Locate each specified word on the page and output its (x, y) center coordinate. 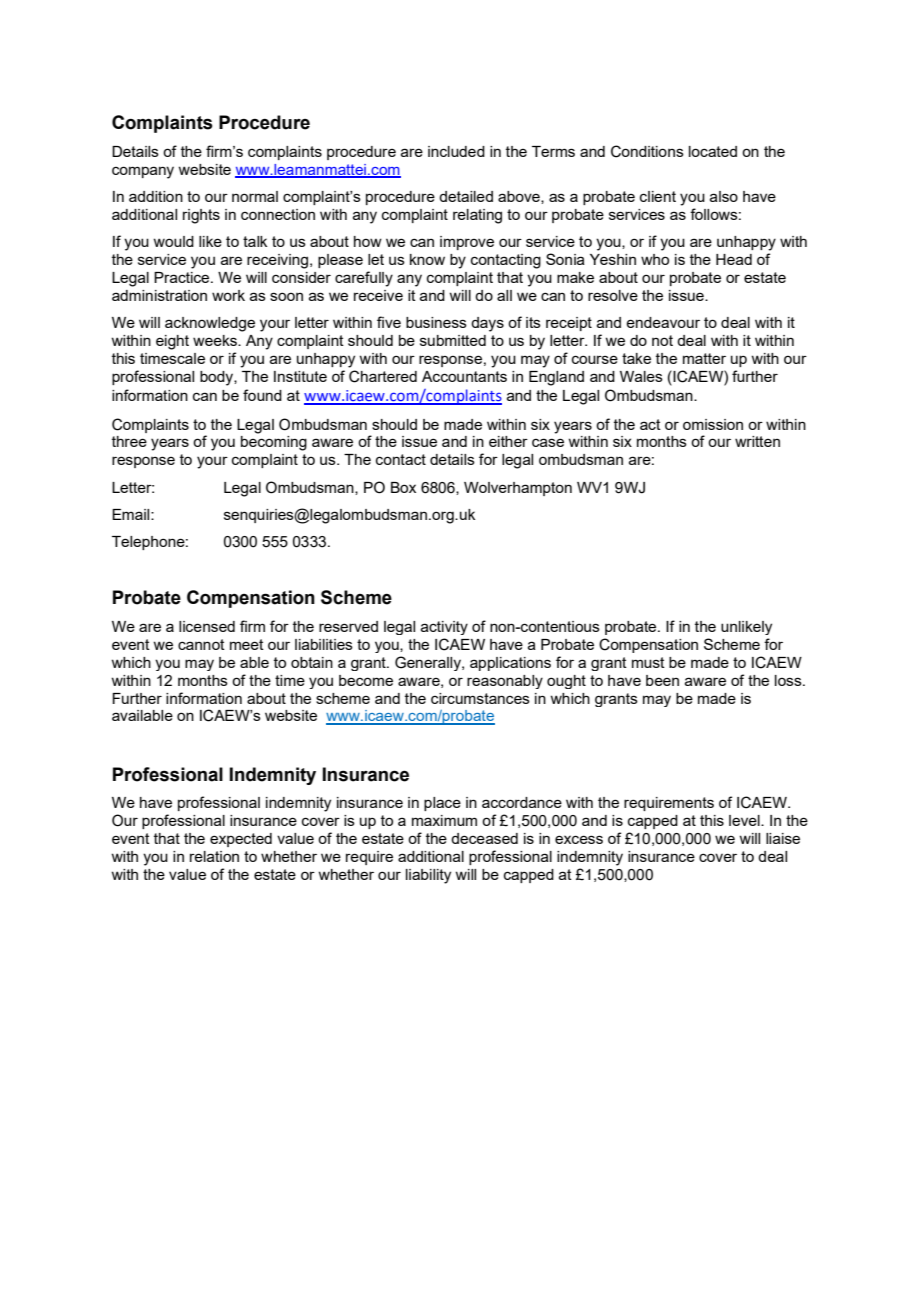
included (456, 151)
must (648, 662)
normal (255, 196)
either (508, 441)
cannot (201, 644)
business (436, 322)
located (713, 151)
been (662, 680)
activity (444, 628)
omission (713, 424)
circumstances (480, 698)
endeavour (663, 322)
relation (214, 856)
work (228, 295)
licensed (207, 626)
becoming (274, 443)
